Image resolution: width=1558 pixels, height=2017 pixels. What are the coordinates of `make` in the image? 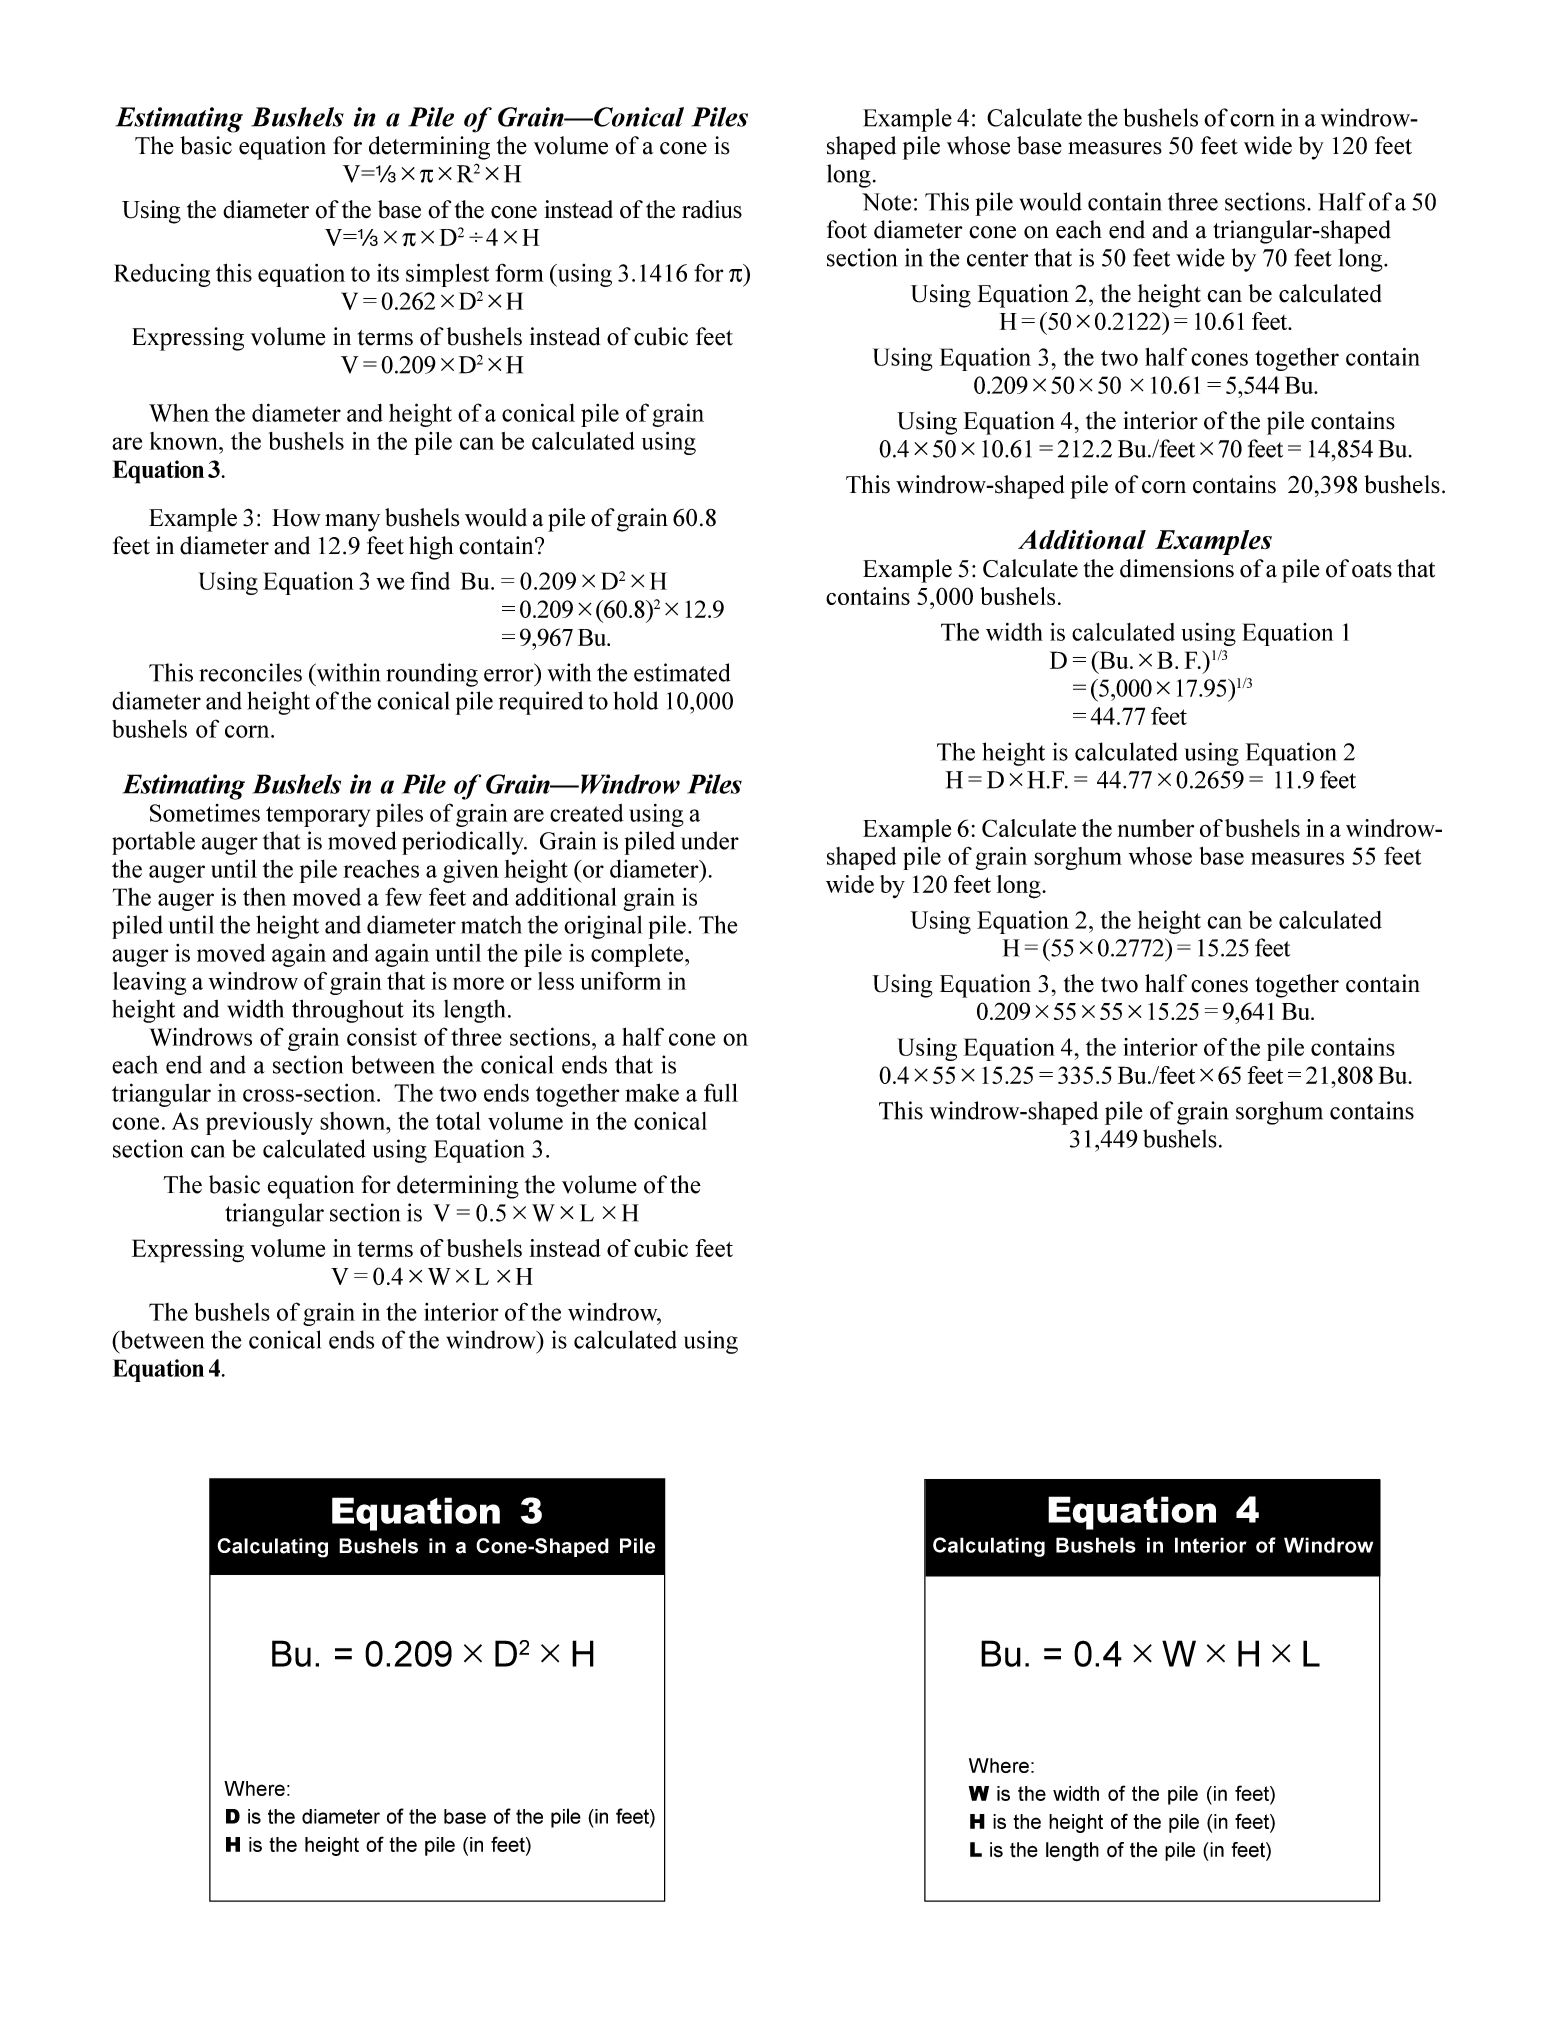 It's located at (652, 1092).
